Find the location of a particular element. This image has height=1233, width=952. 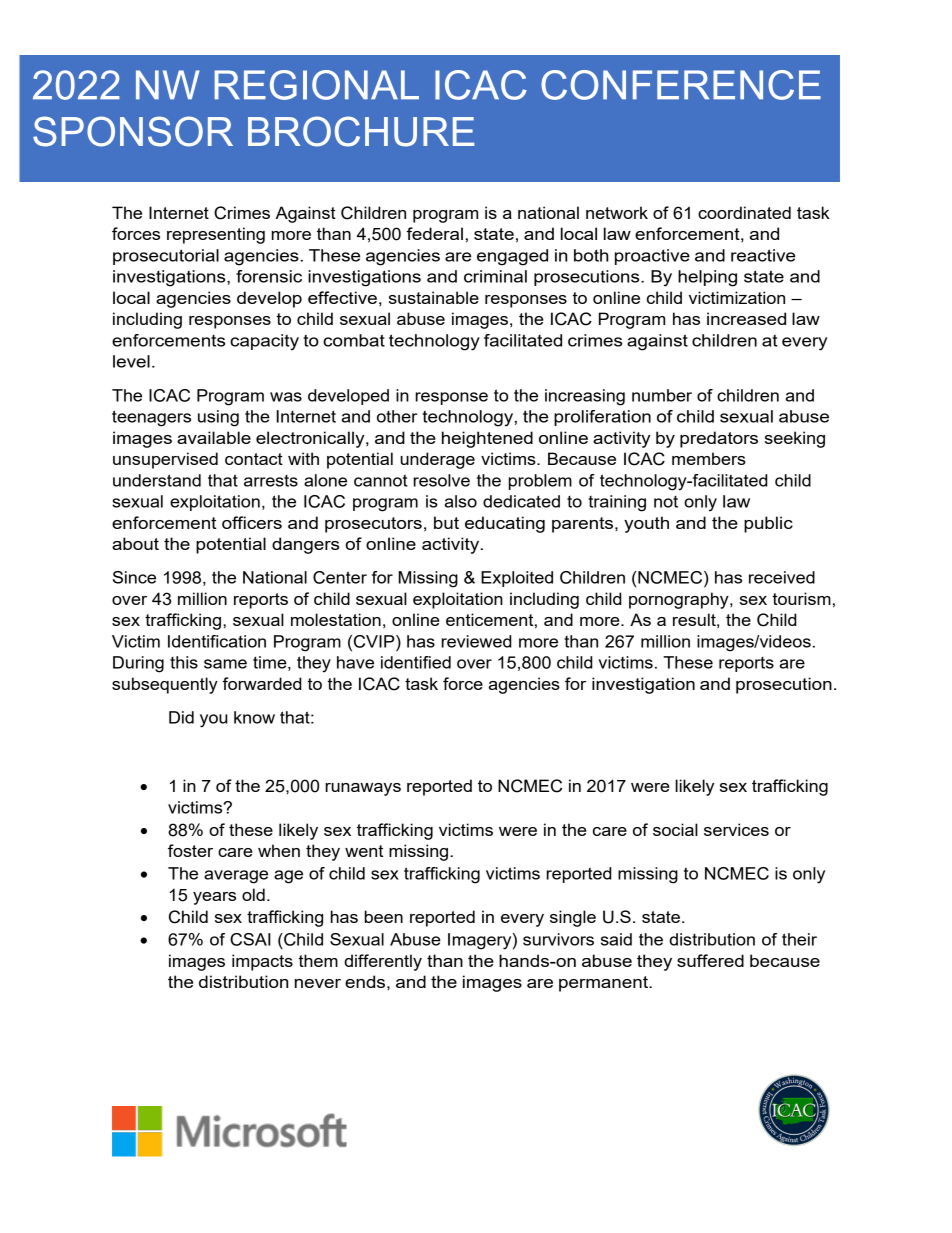

Did is located at coordinates (181, 717).
